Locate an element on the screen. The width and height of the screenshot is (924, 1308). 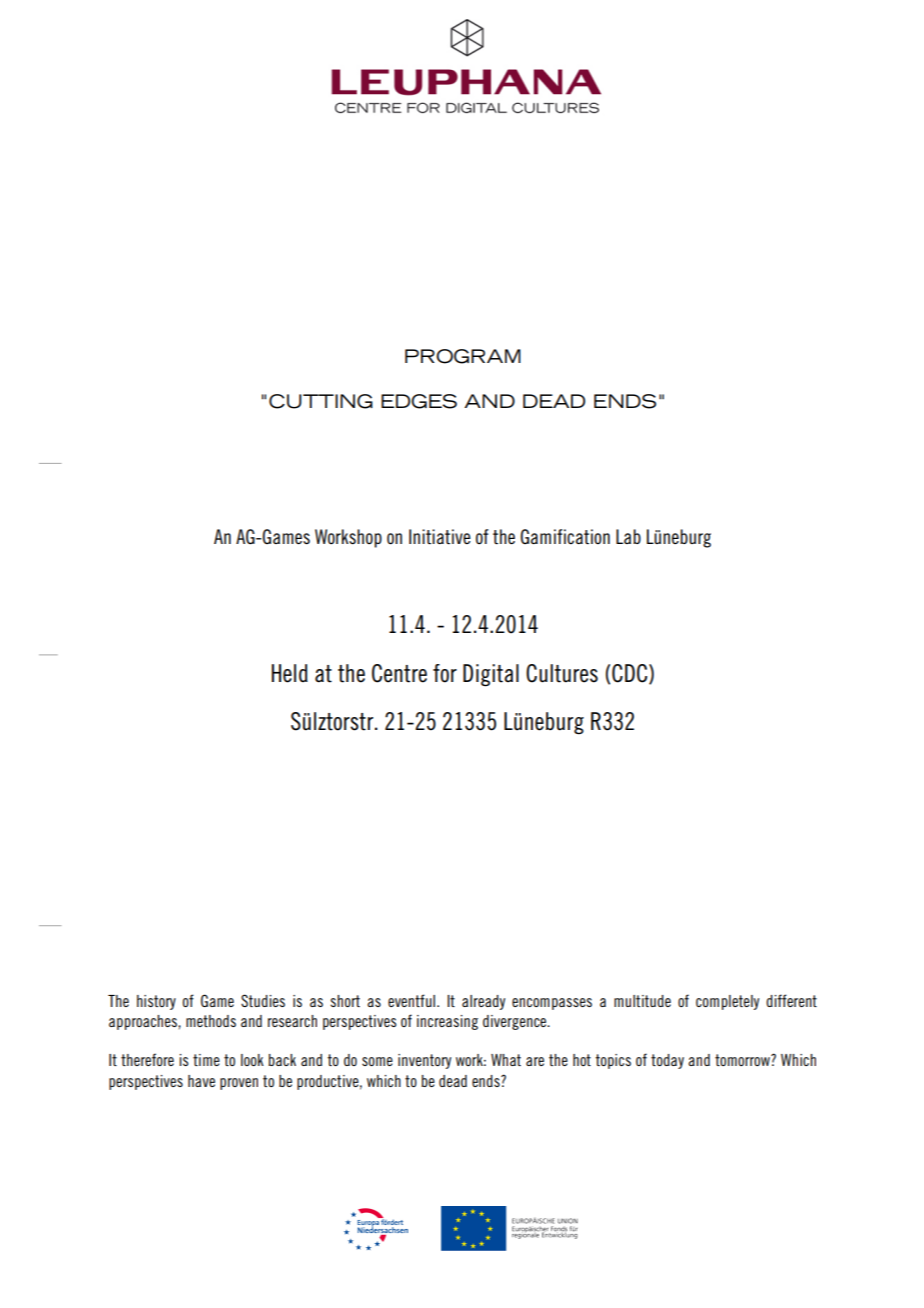
Cultures is located at coordinates (562, 673).
